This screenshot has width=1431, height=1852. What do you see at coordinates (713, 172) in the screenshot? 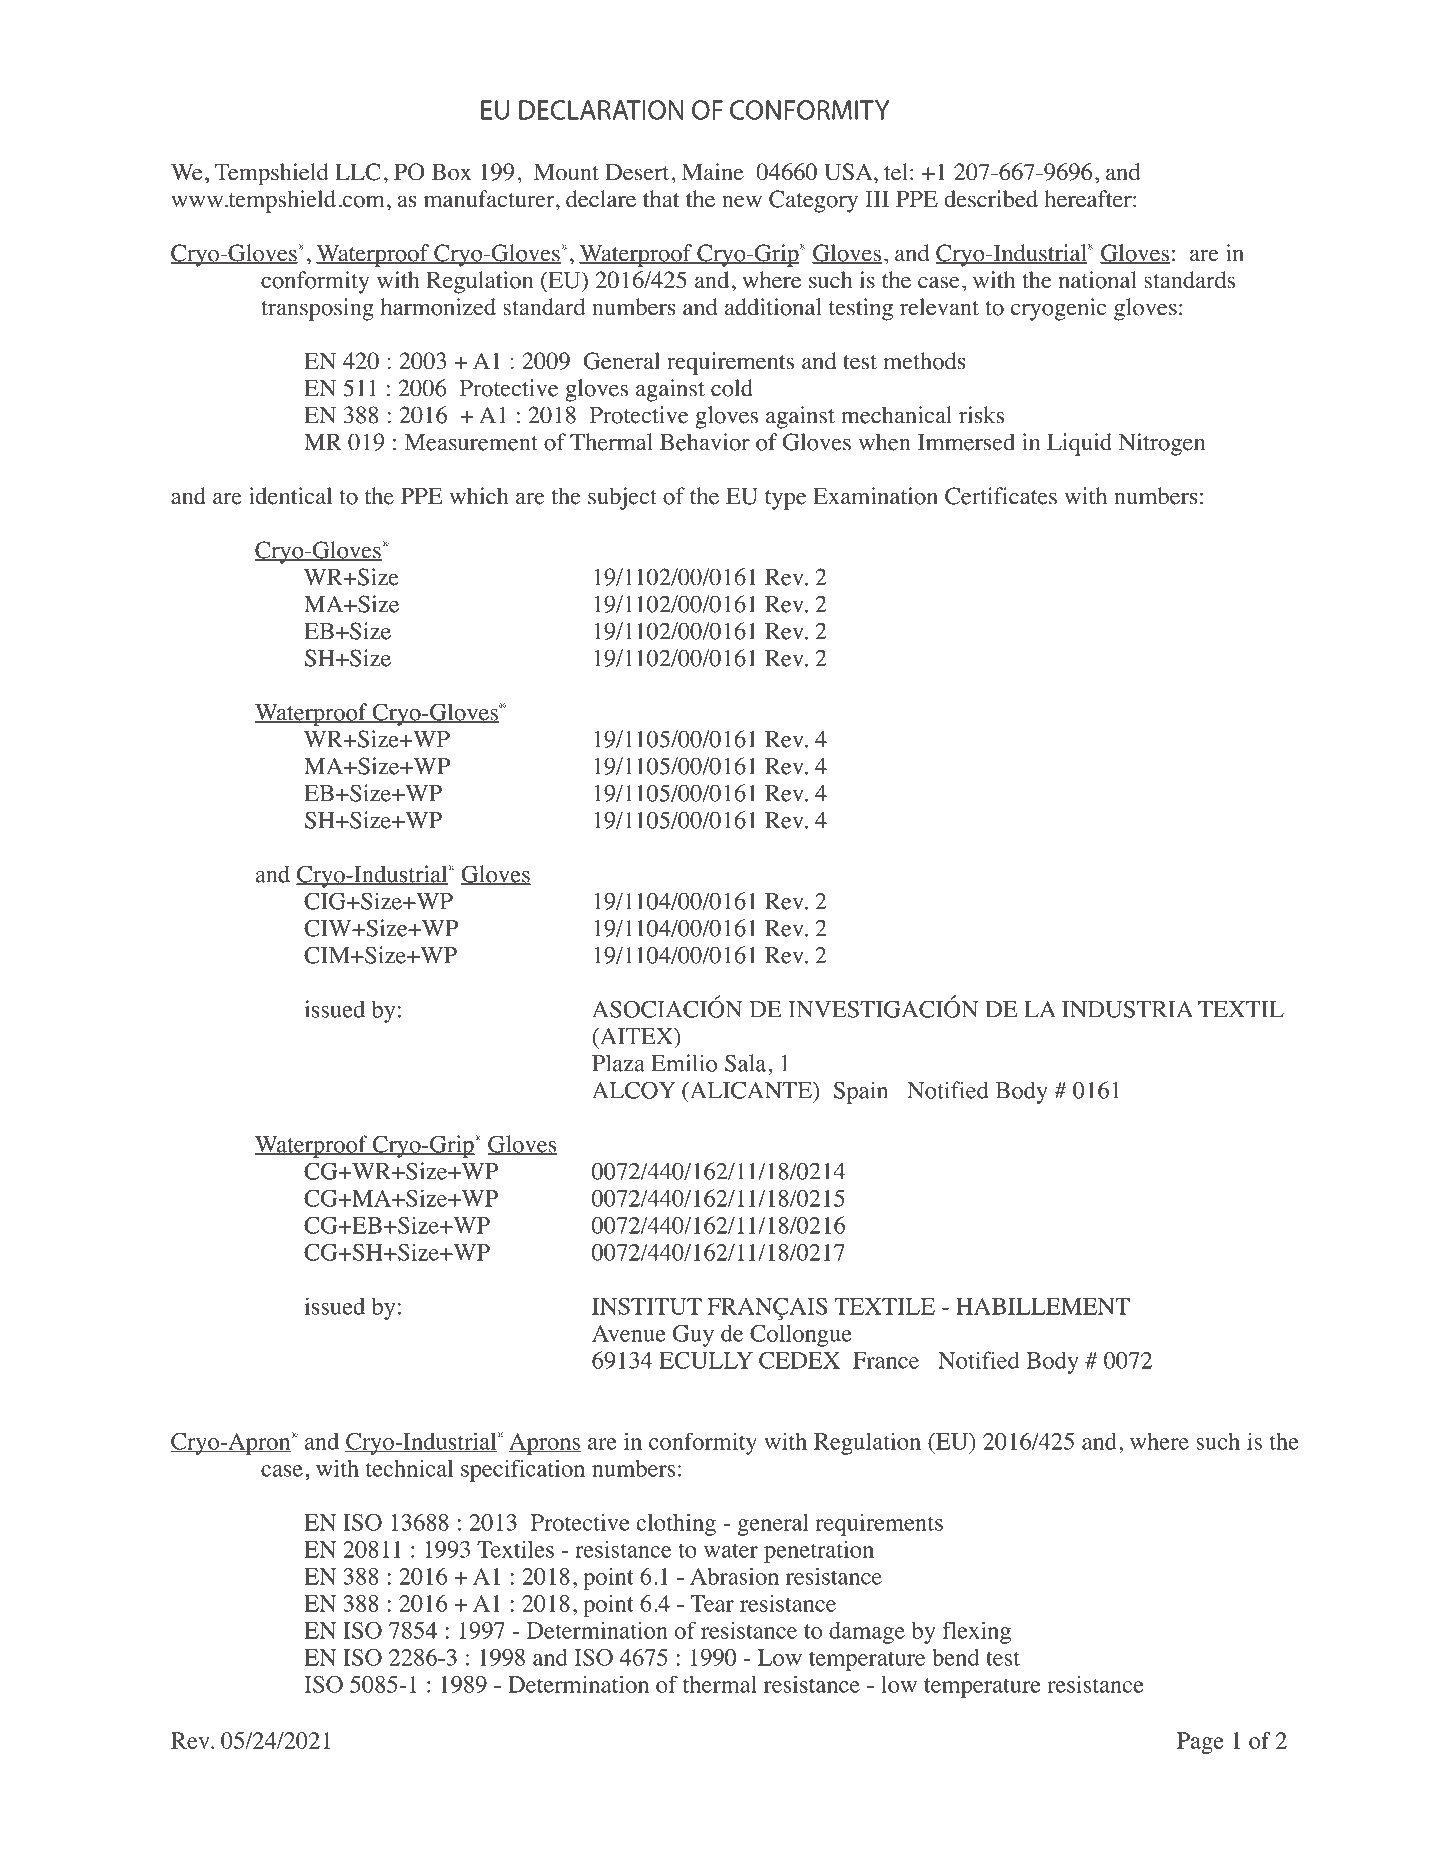
I see `Maine` at bounding box center [713, 172].
